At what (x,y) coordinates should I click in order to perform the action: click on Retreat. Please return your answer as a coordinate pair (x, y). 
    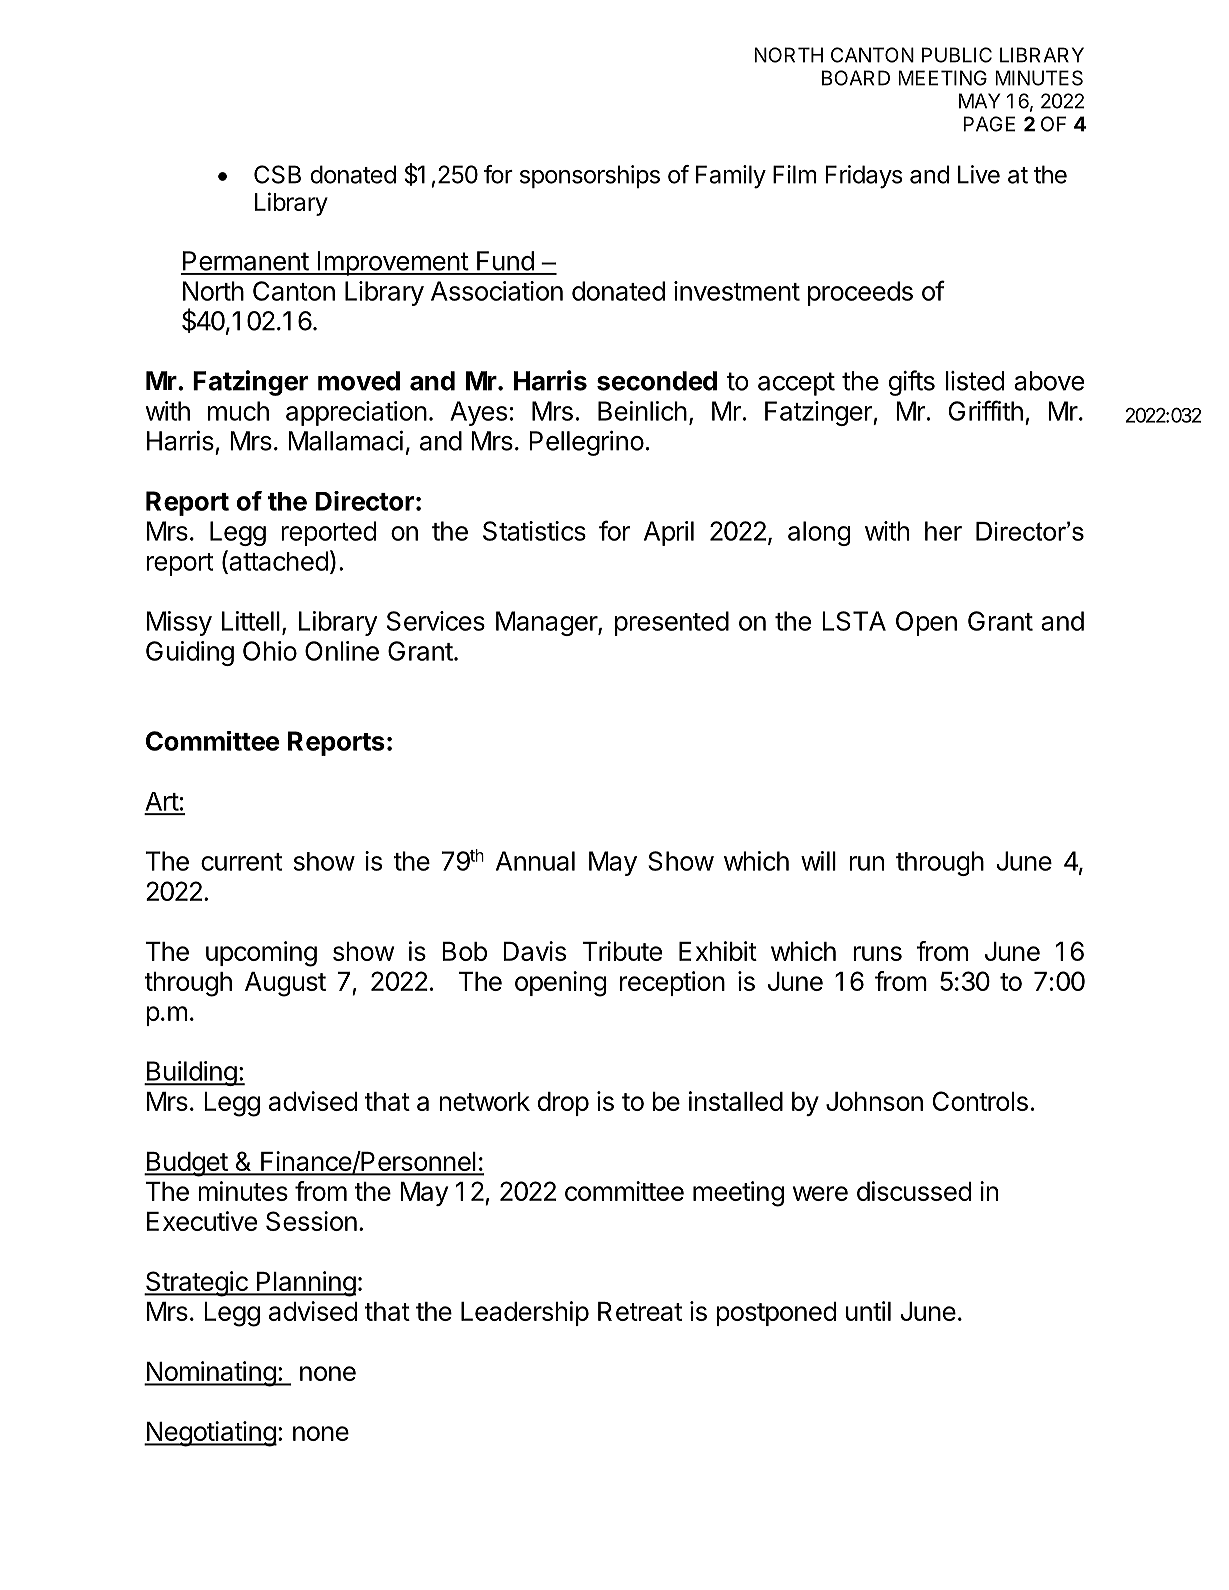
    Looking at the image, I should click on (640, 1311).
